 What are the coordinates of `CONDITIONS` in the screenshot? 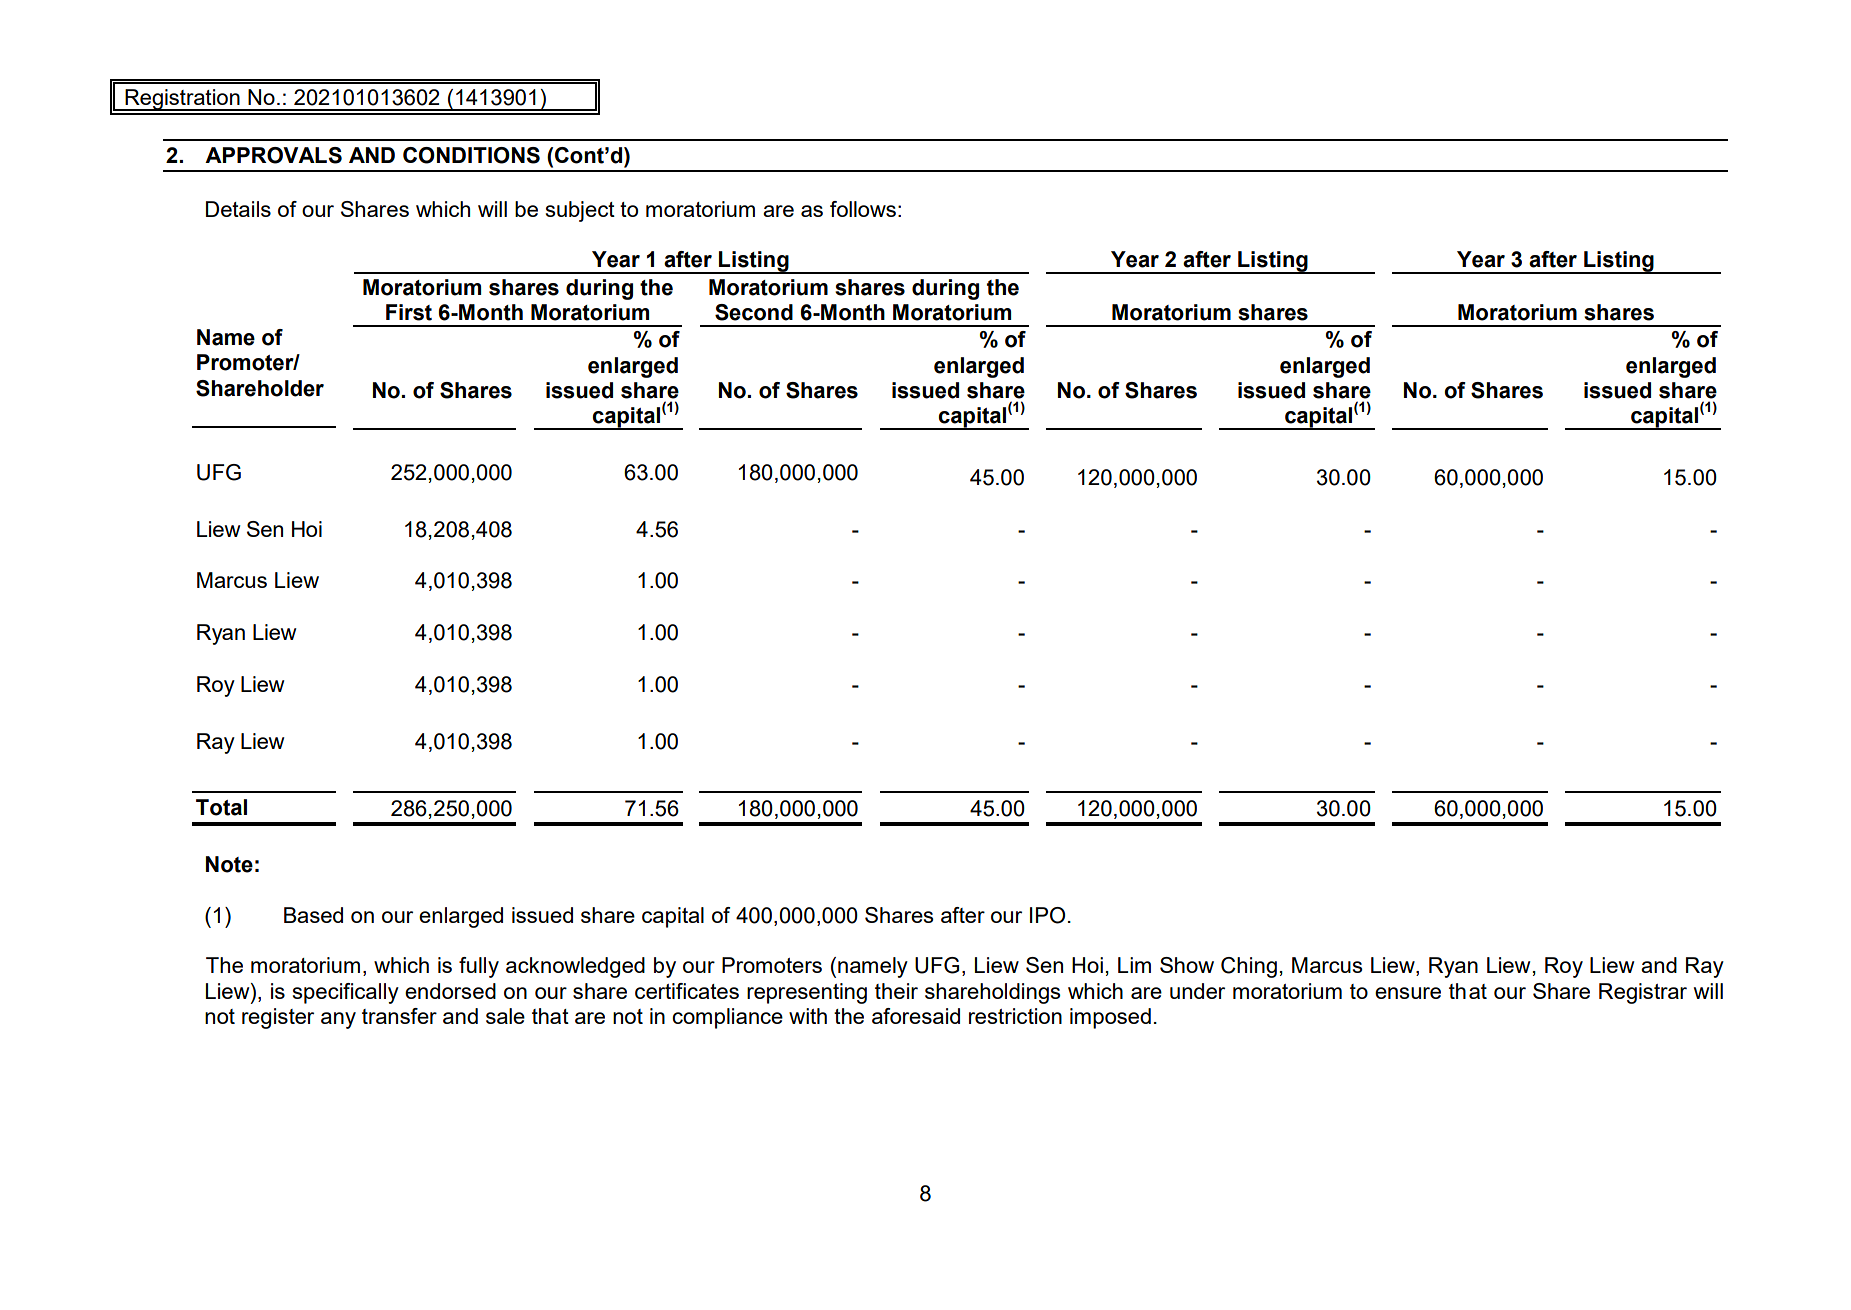 It's located at (471, 155).
